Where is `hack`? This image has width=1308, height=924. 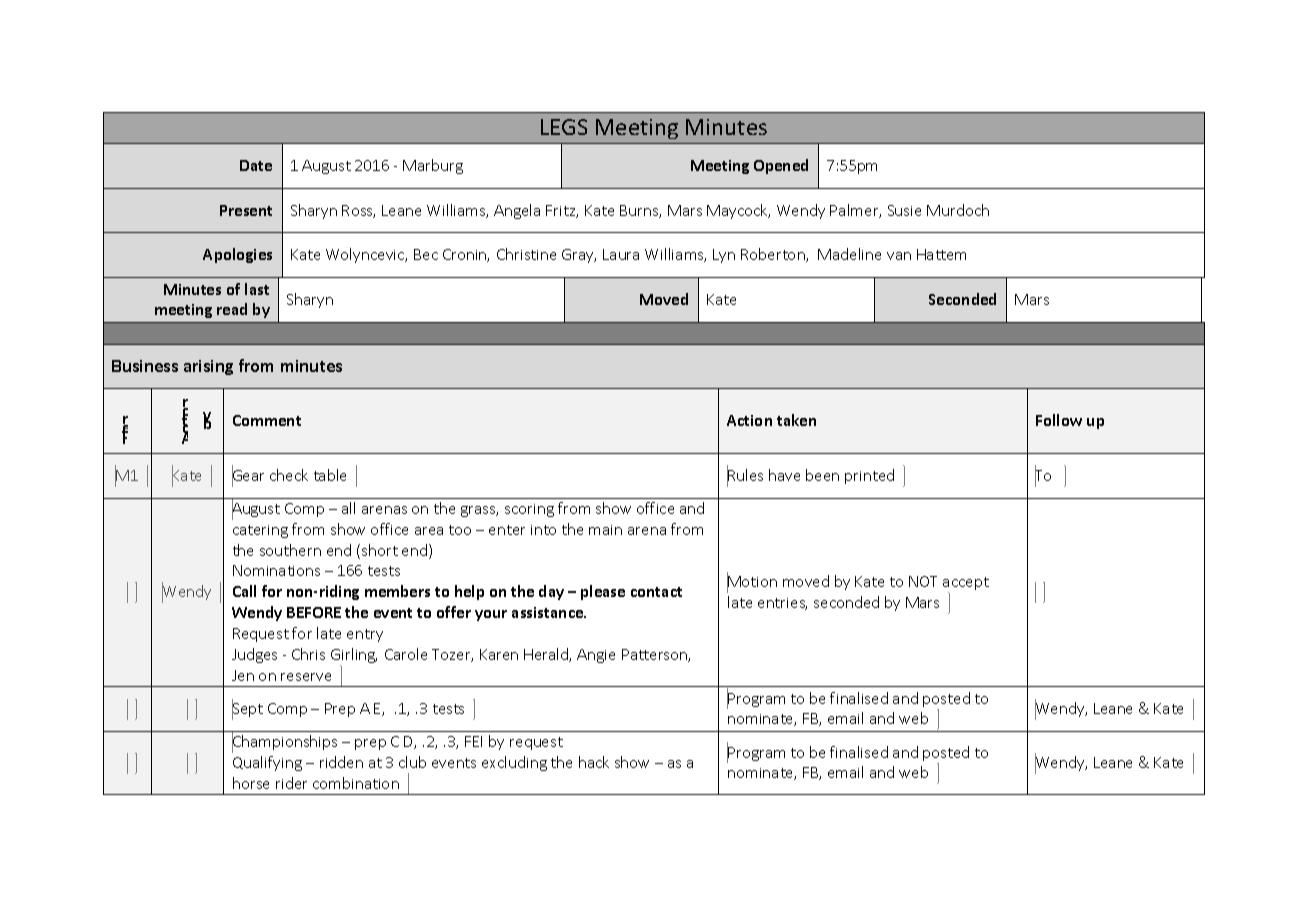
hack is located at coordinates (594, 762).
